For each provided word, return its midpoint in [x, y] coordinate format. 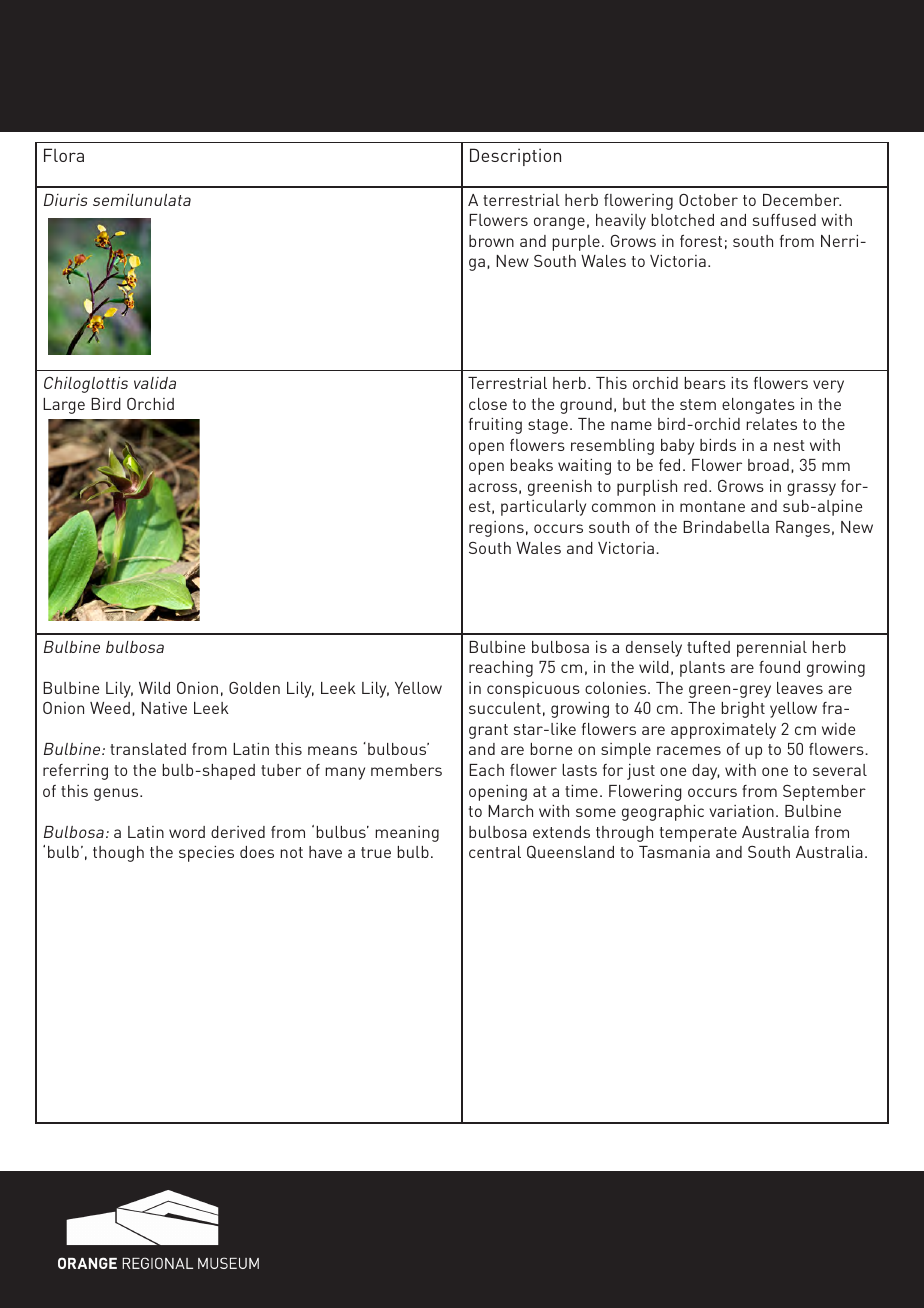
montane [712, 506]
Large [64, 406]
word [187, 832]
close [488, 404]
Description [515, 157]
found [779, 667]
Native [164, 708]
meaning [407, 834]
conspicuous [533, 690]
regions [496, 529]
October [708, 200]
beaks [532, 465]
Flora [64, 155]
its [739, 383]
